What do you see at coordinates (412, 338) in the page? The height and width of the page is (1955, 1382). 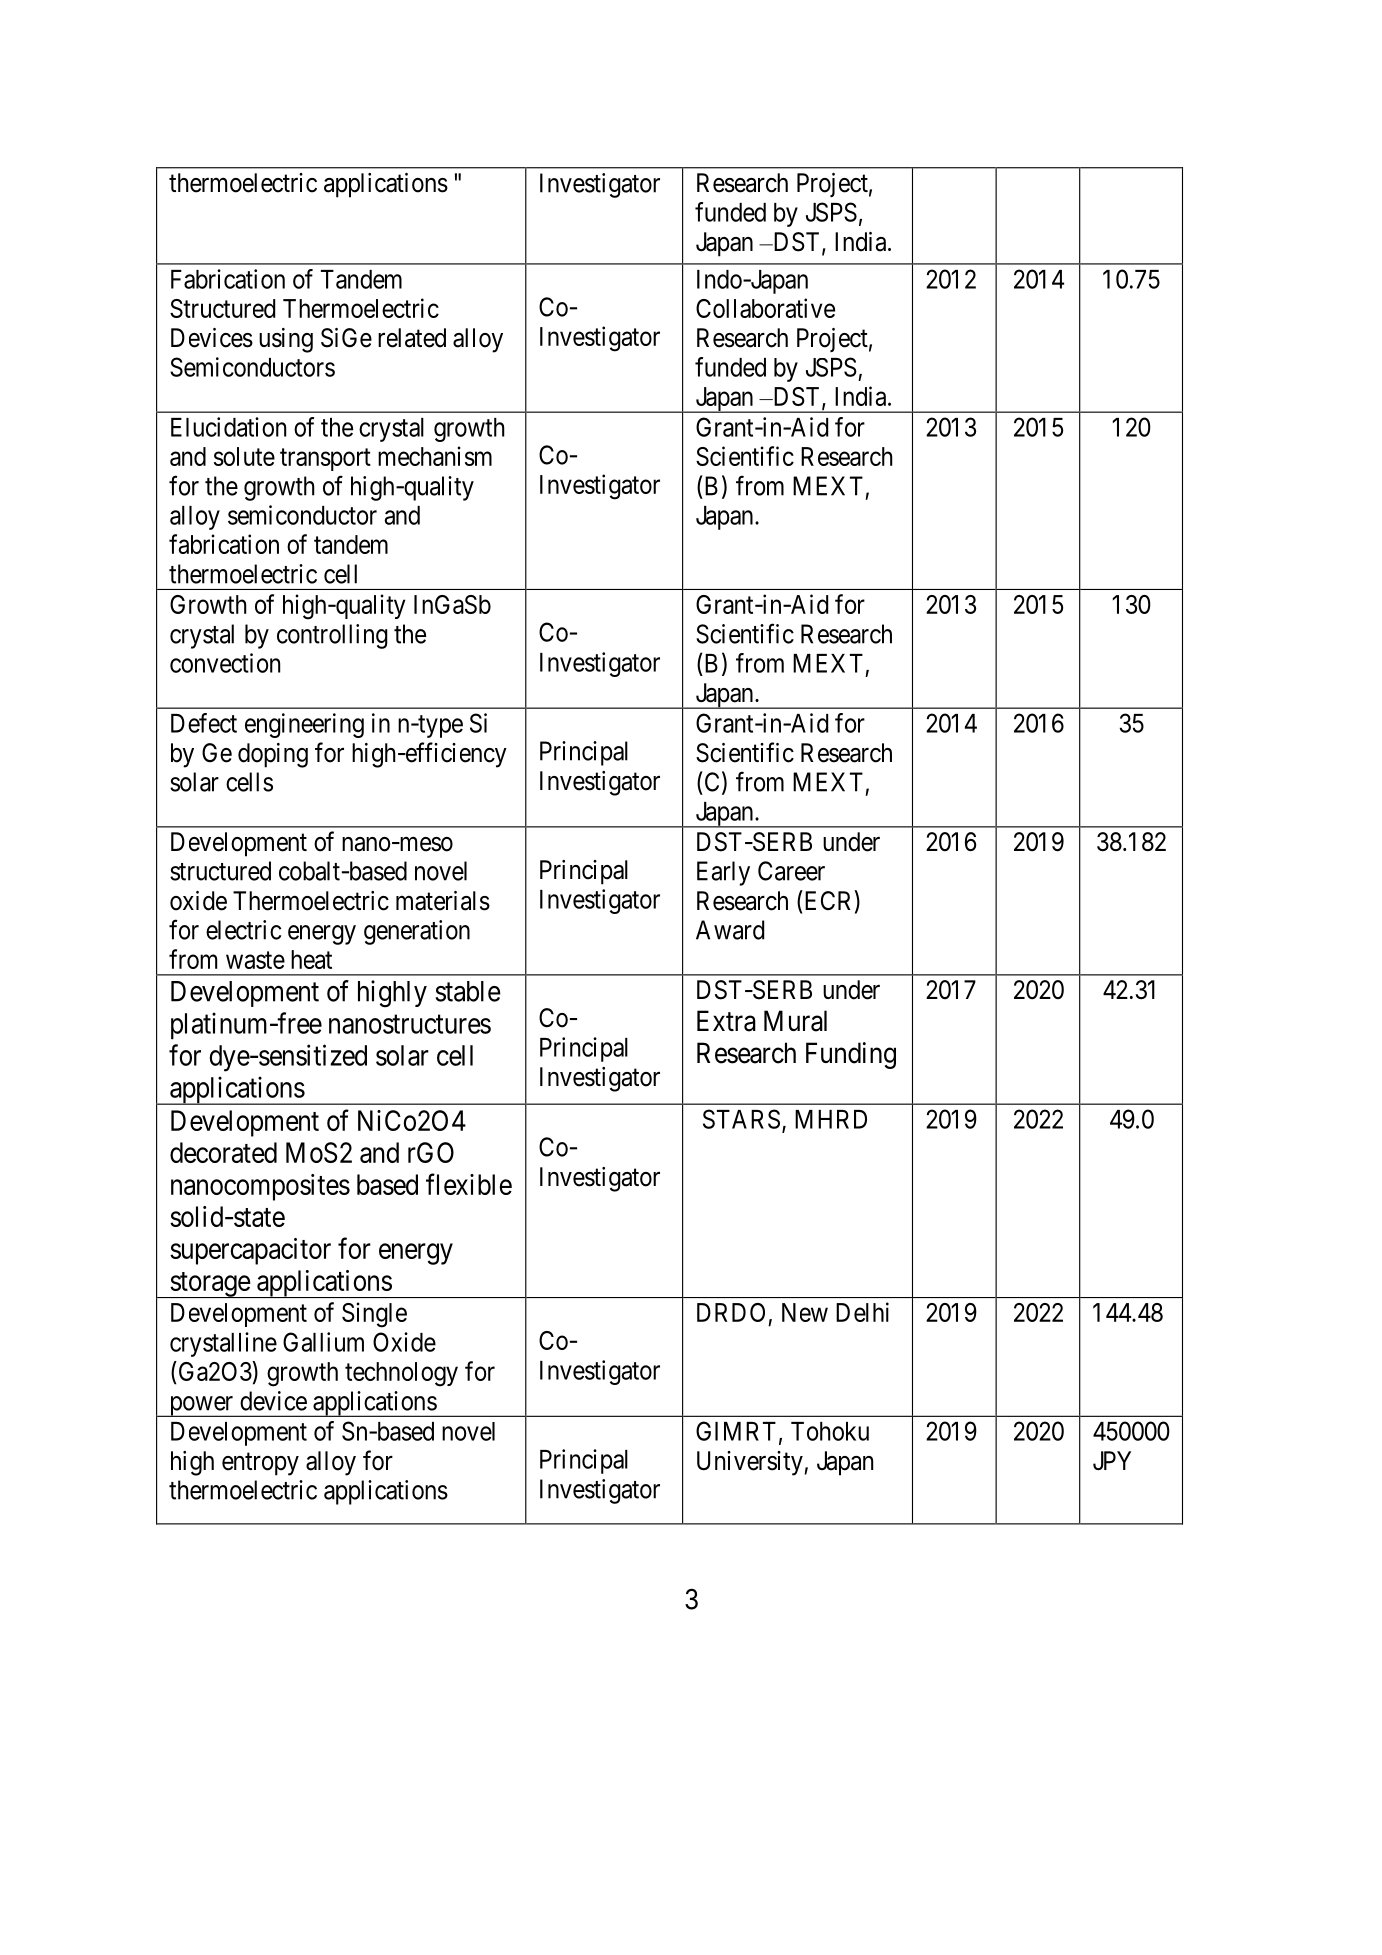 I see `related` at bounding box center [412, 338].
